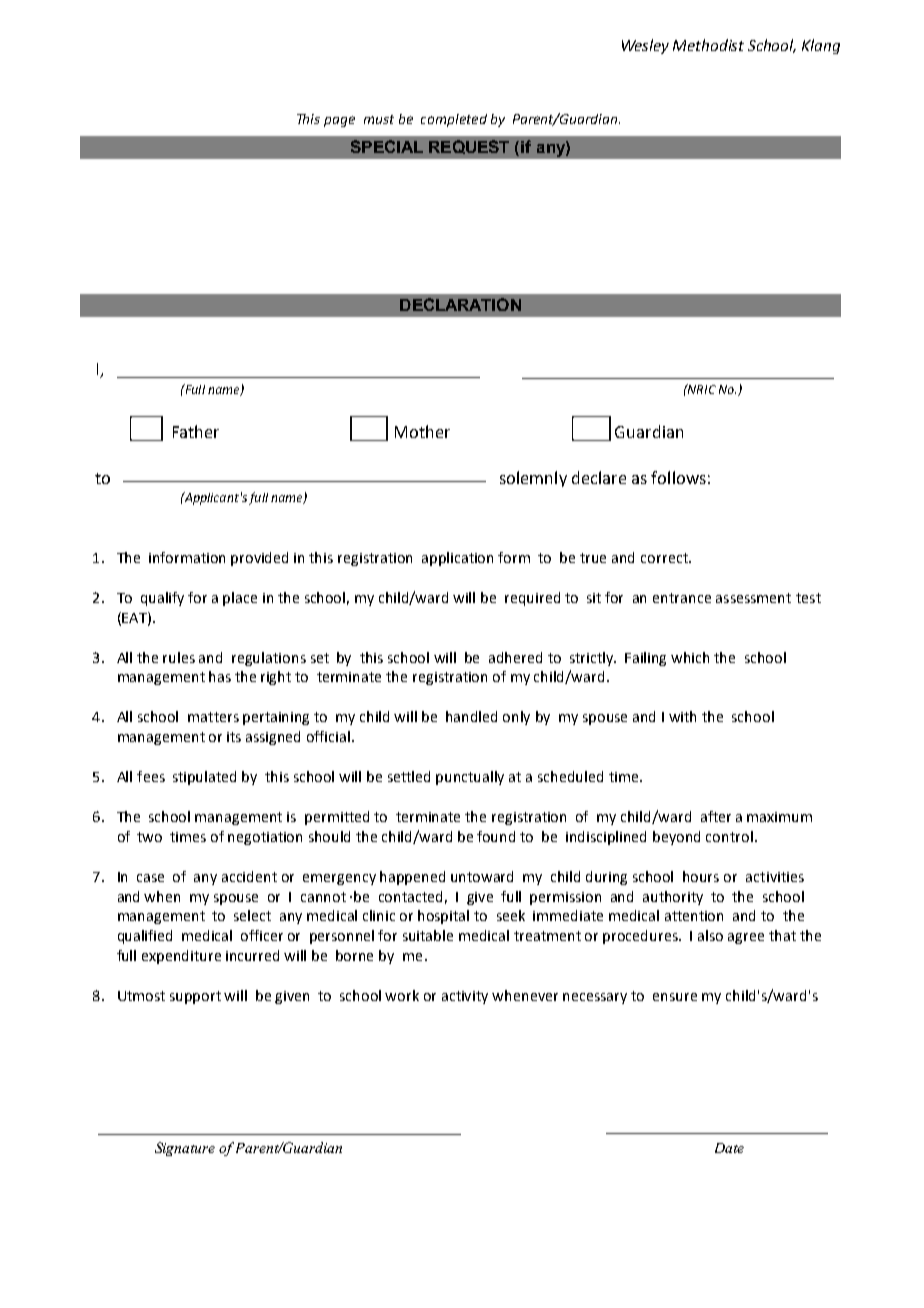  What do you see at coordinates (708, 45) in the screenshot?
I see `Methodist` at bounding box center [708, 45].
